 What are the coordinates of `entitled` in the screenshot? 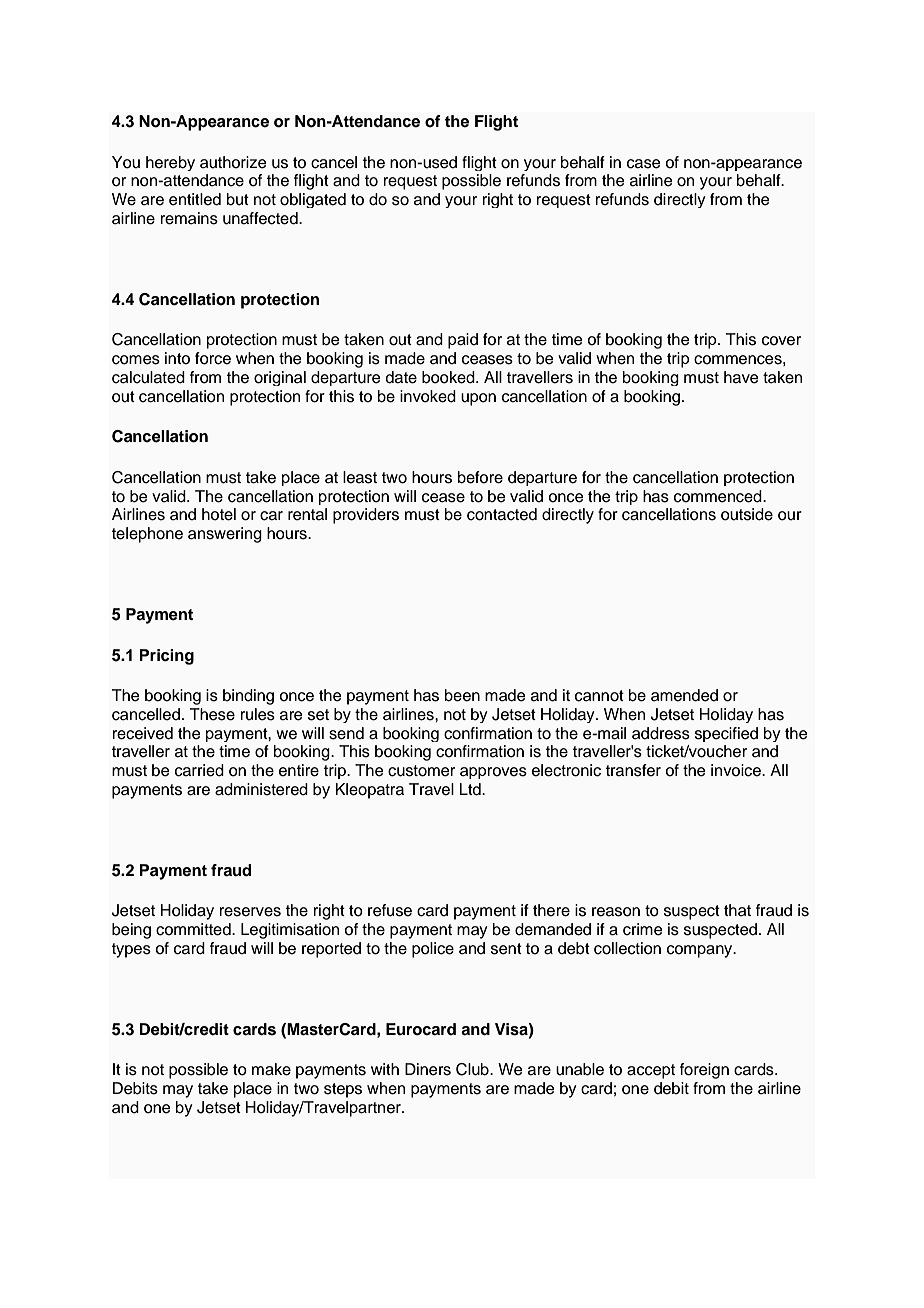 It's located at (195, 199).
